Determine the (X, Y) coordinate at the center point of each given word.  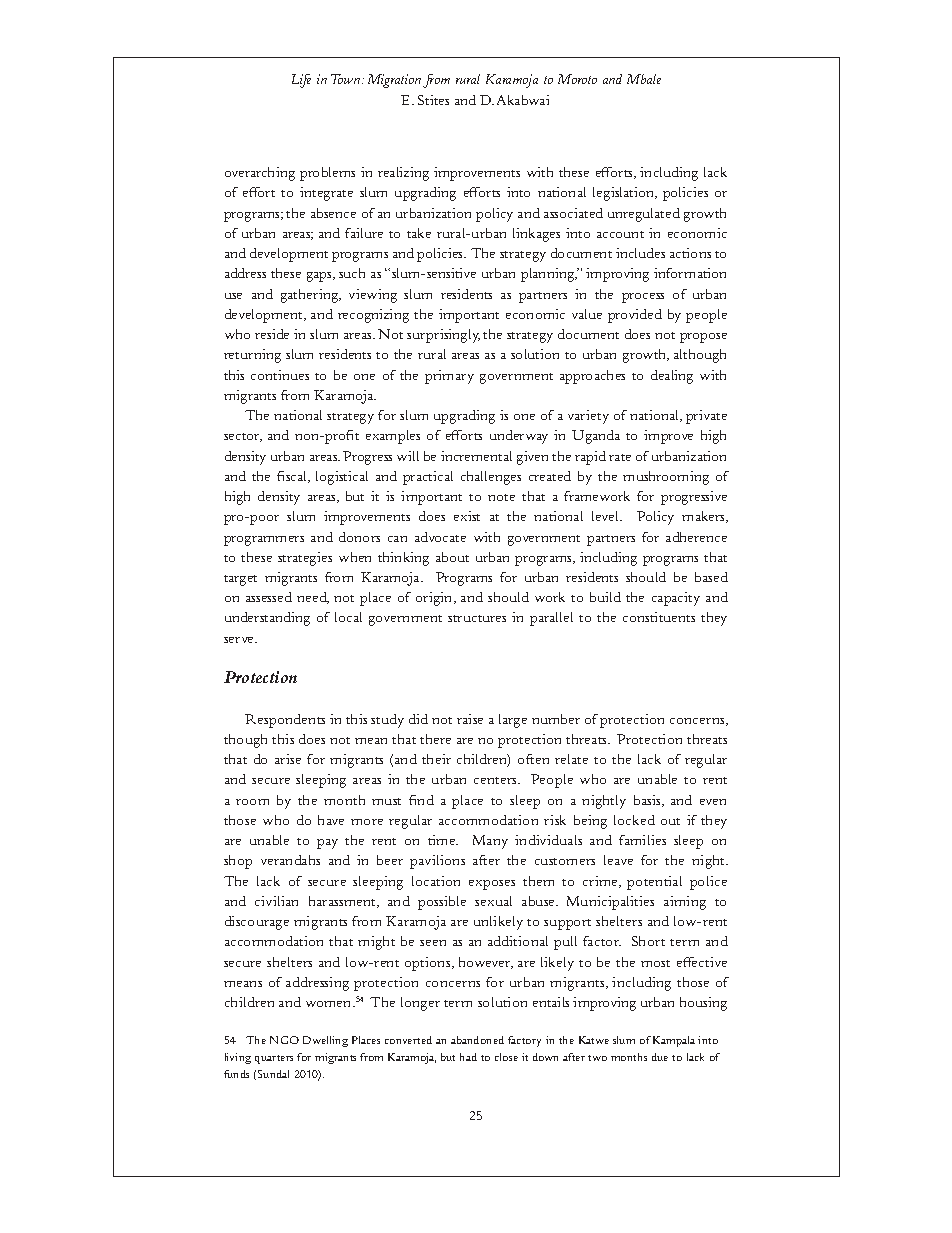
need (313, 598)
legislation (625, 194)
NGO (284, 1040)
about (452, 557)
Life (301, 81)
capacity (676, 599)
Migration (394, 81)
